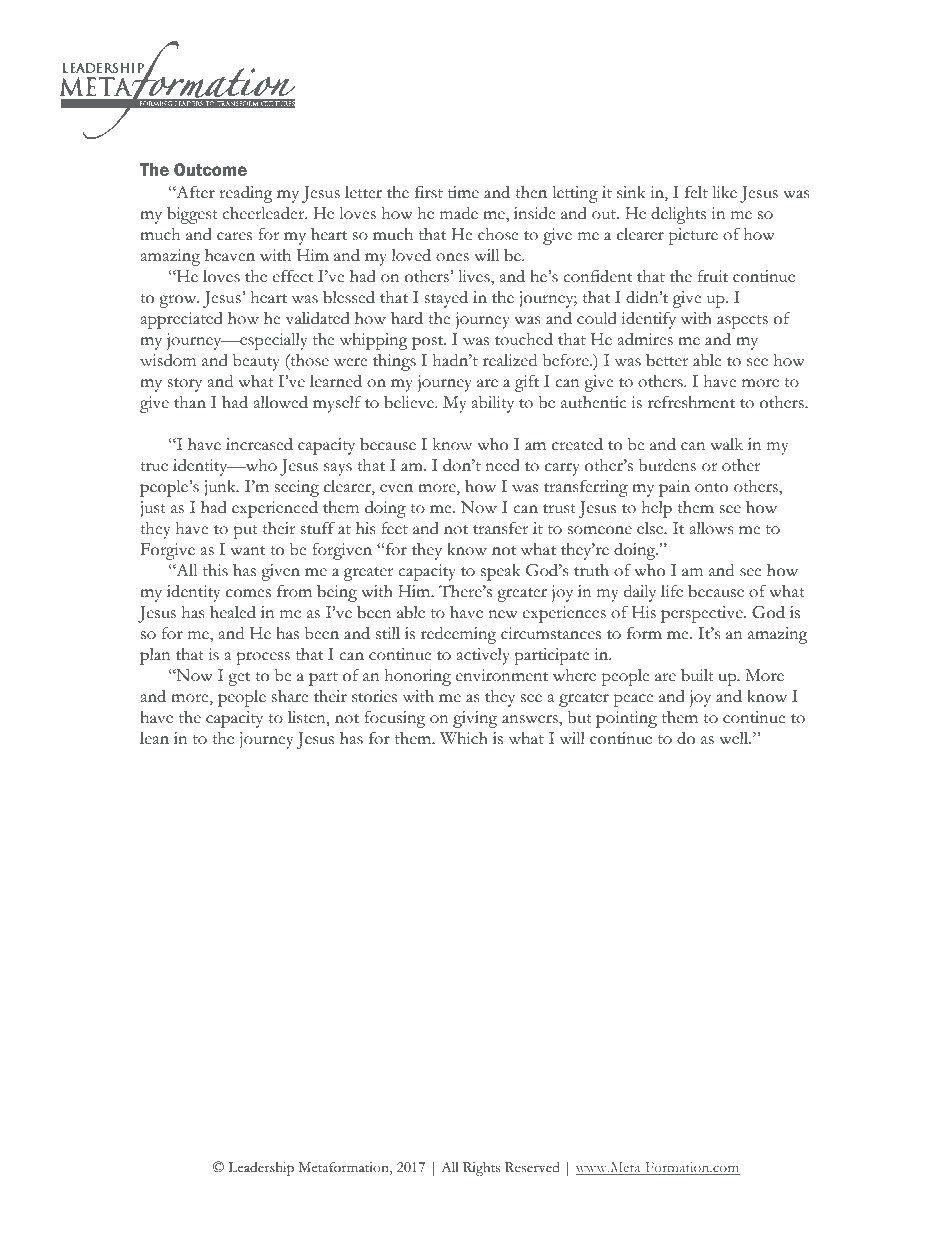  I want to click on delights, so click(678, 215).
